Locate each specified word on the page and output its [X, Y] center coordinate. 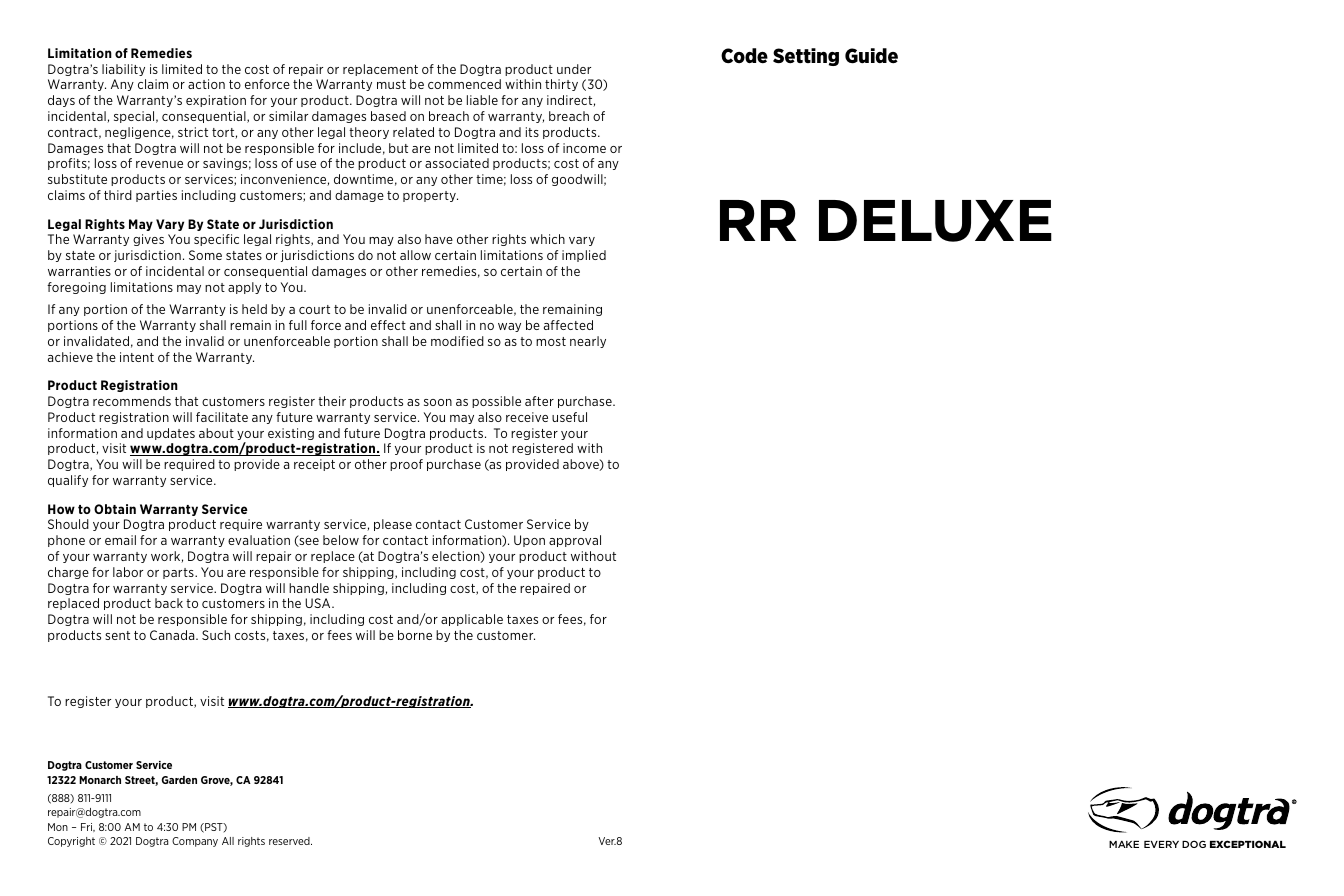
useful [569, 417]
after [539, 401]
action [206, 84]
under [574, 69]
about [216, 433]
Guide [871, 56]
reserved [290, 841]
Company [195, 842]
